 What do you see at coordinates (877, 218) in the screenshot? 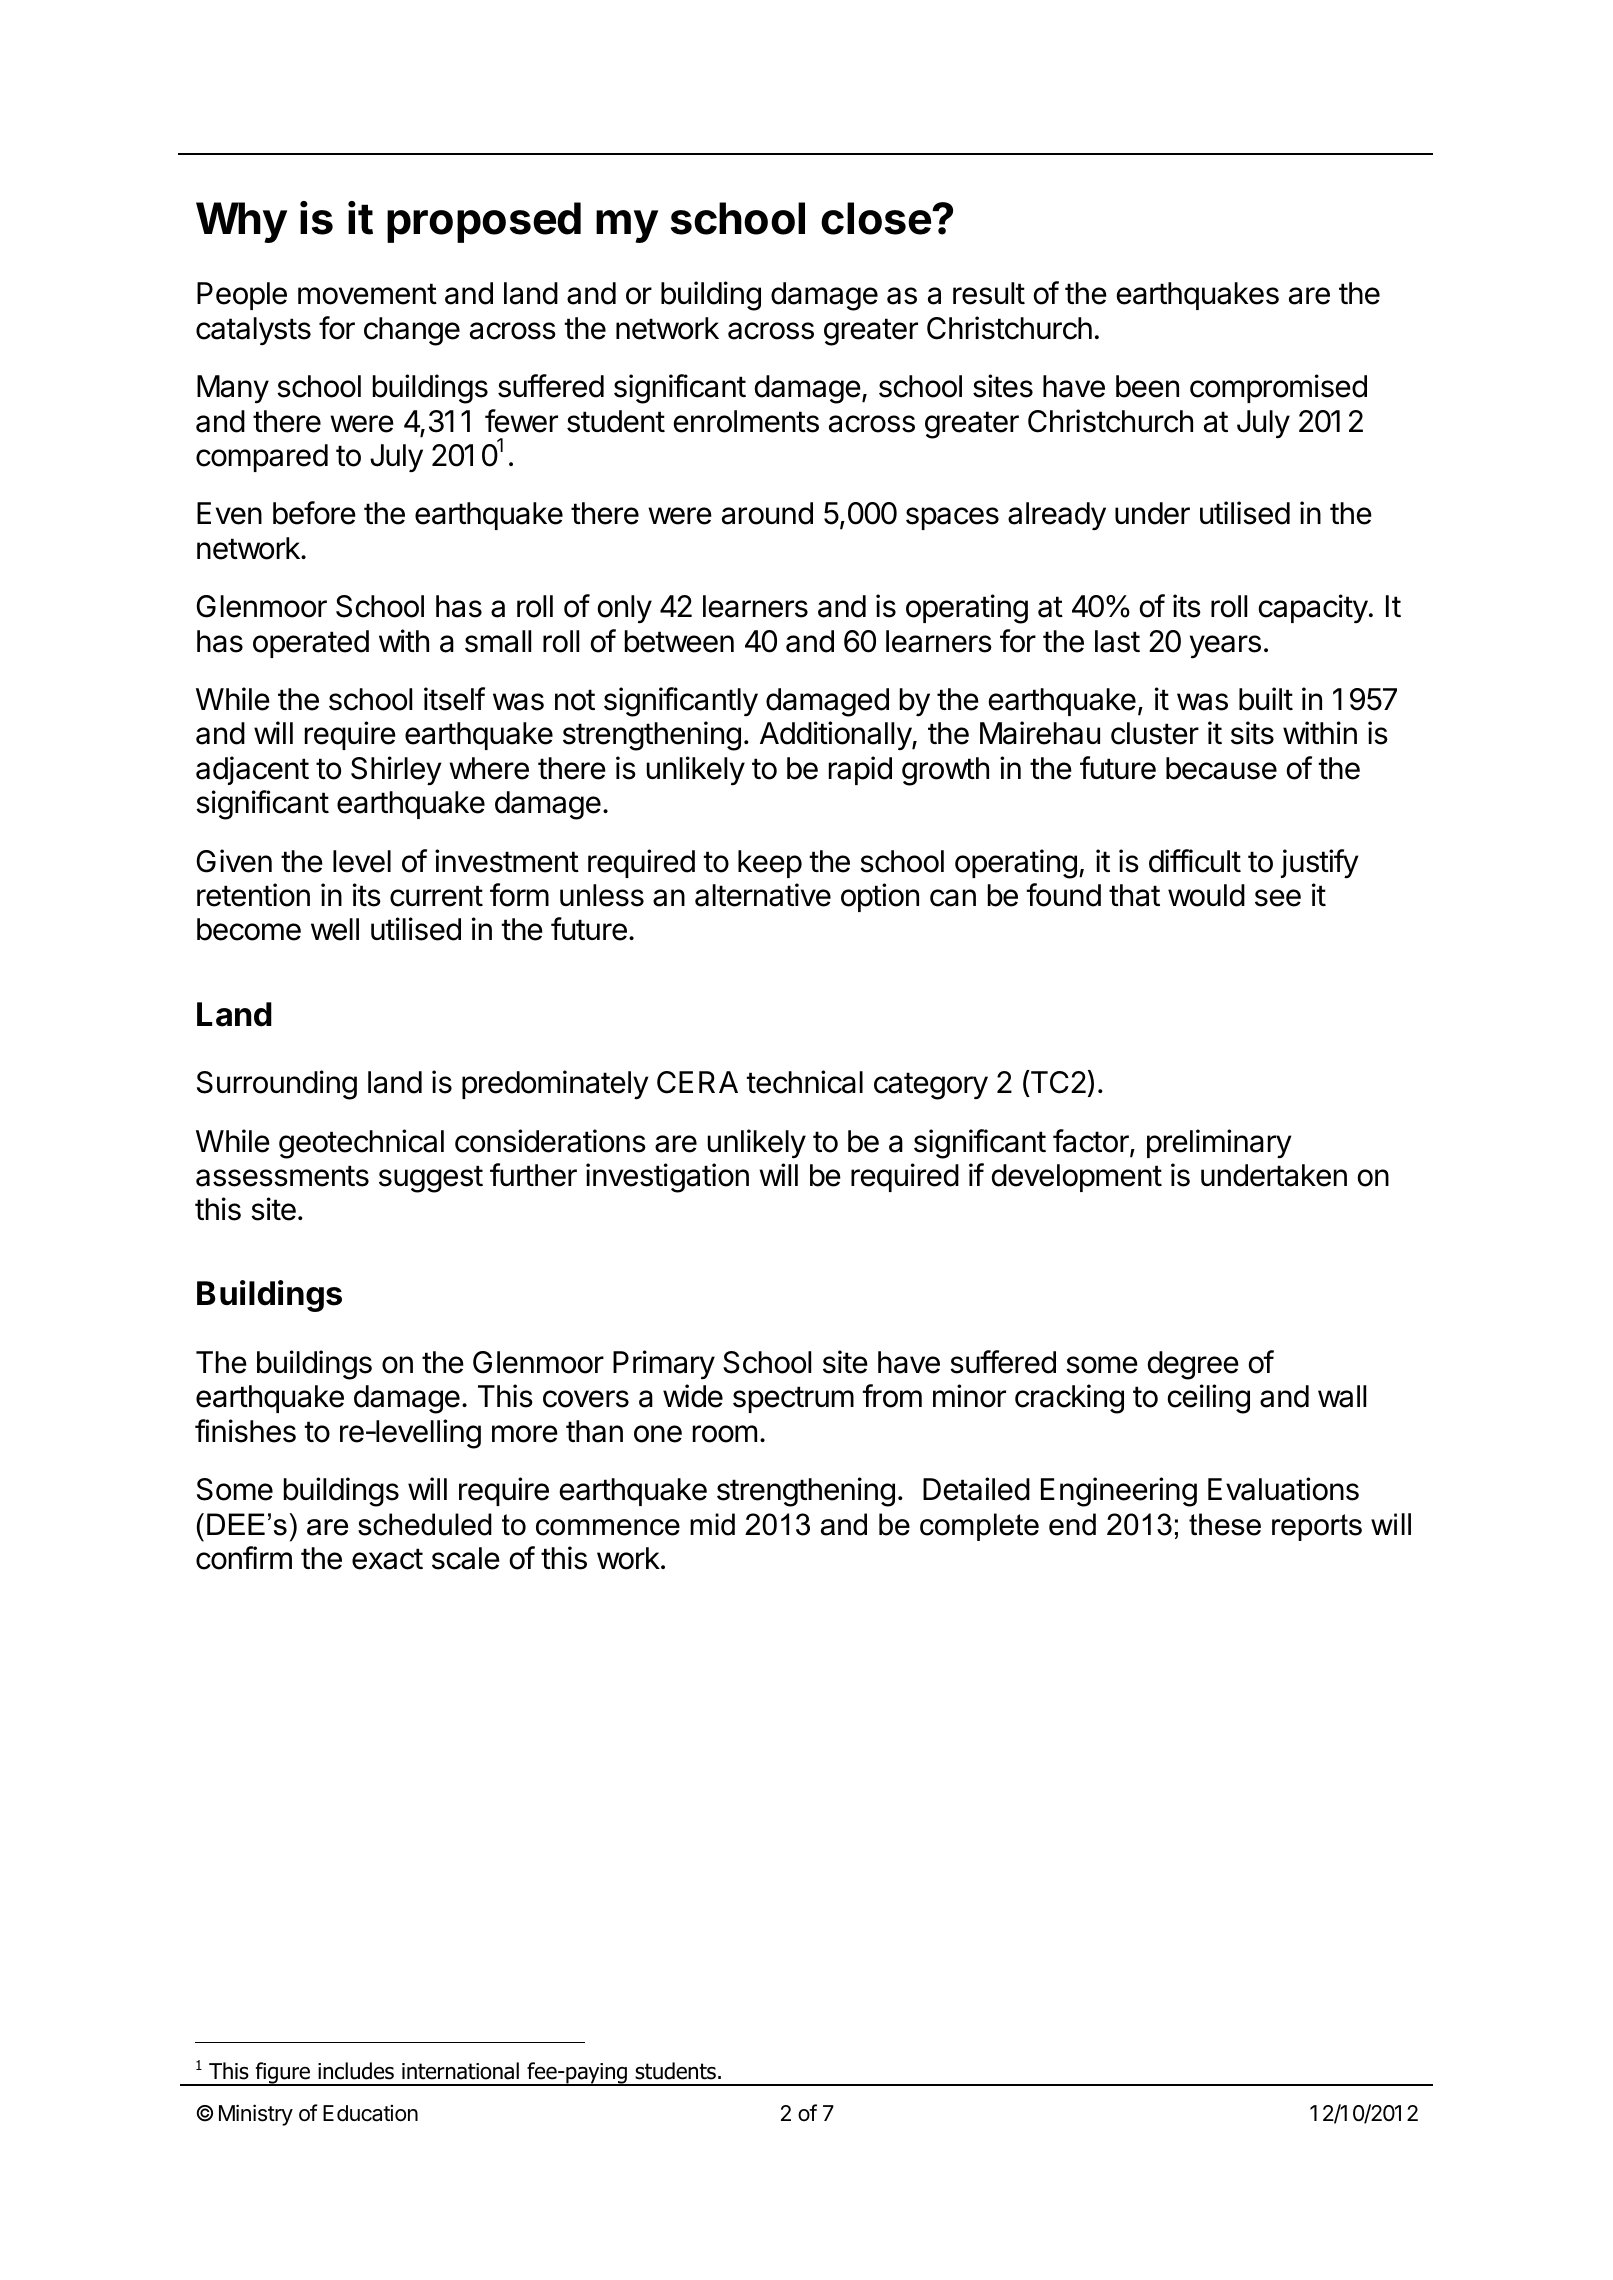
I see `close` at bounding box center [877, 218].
